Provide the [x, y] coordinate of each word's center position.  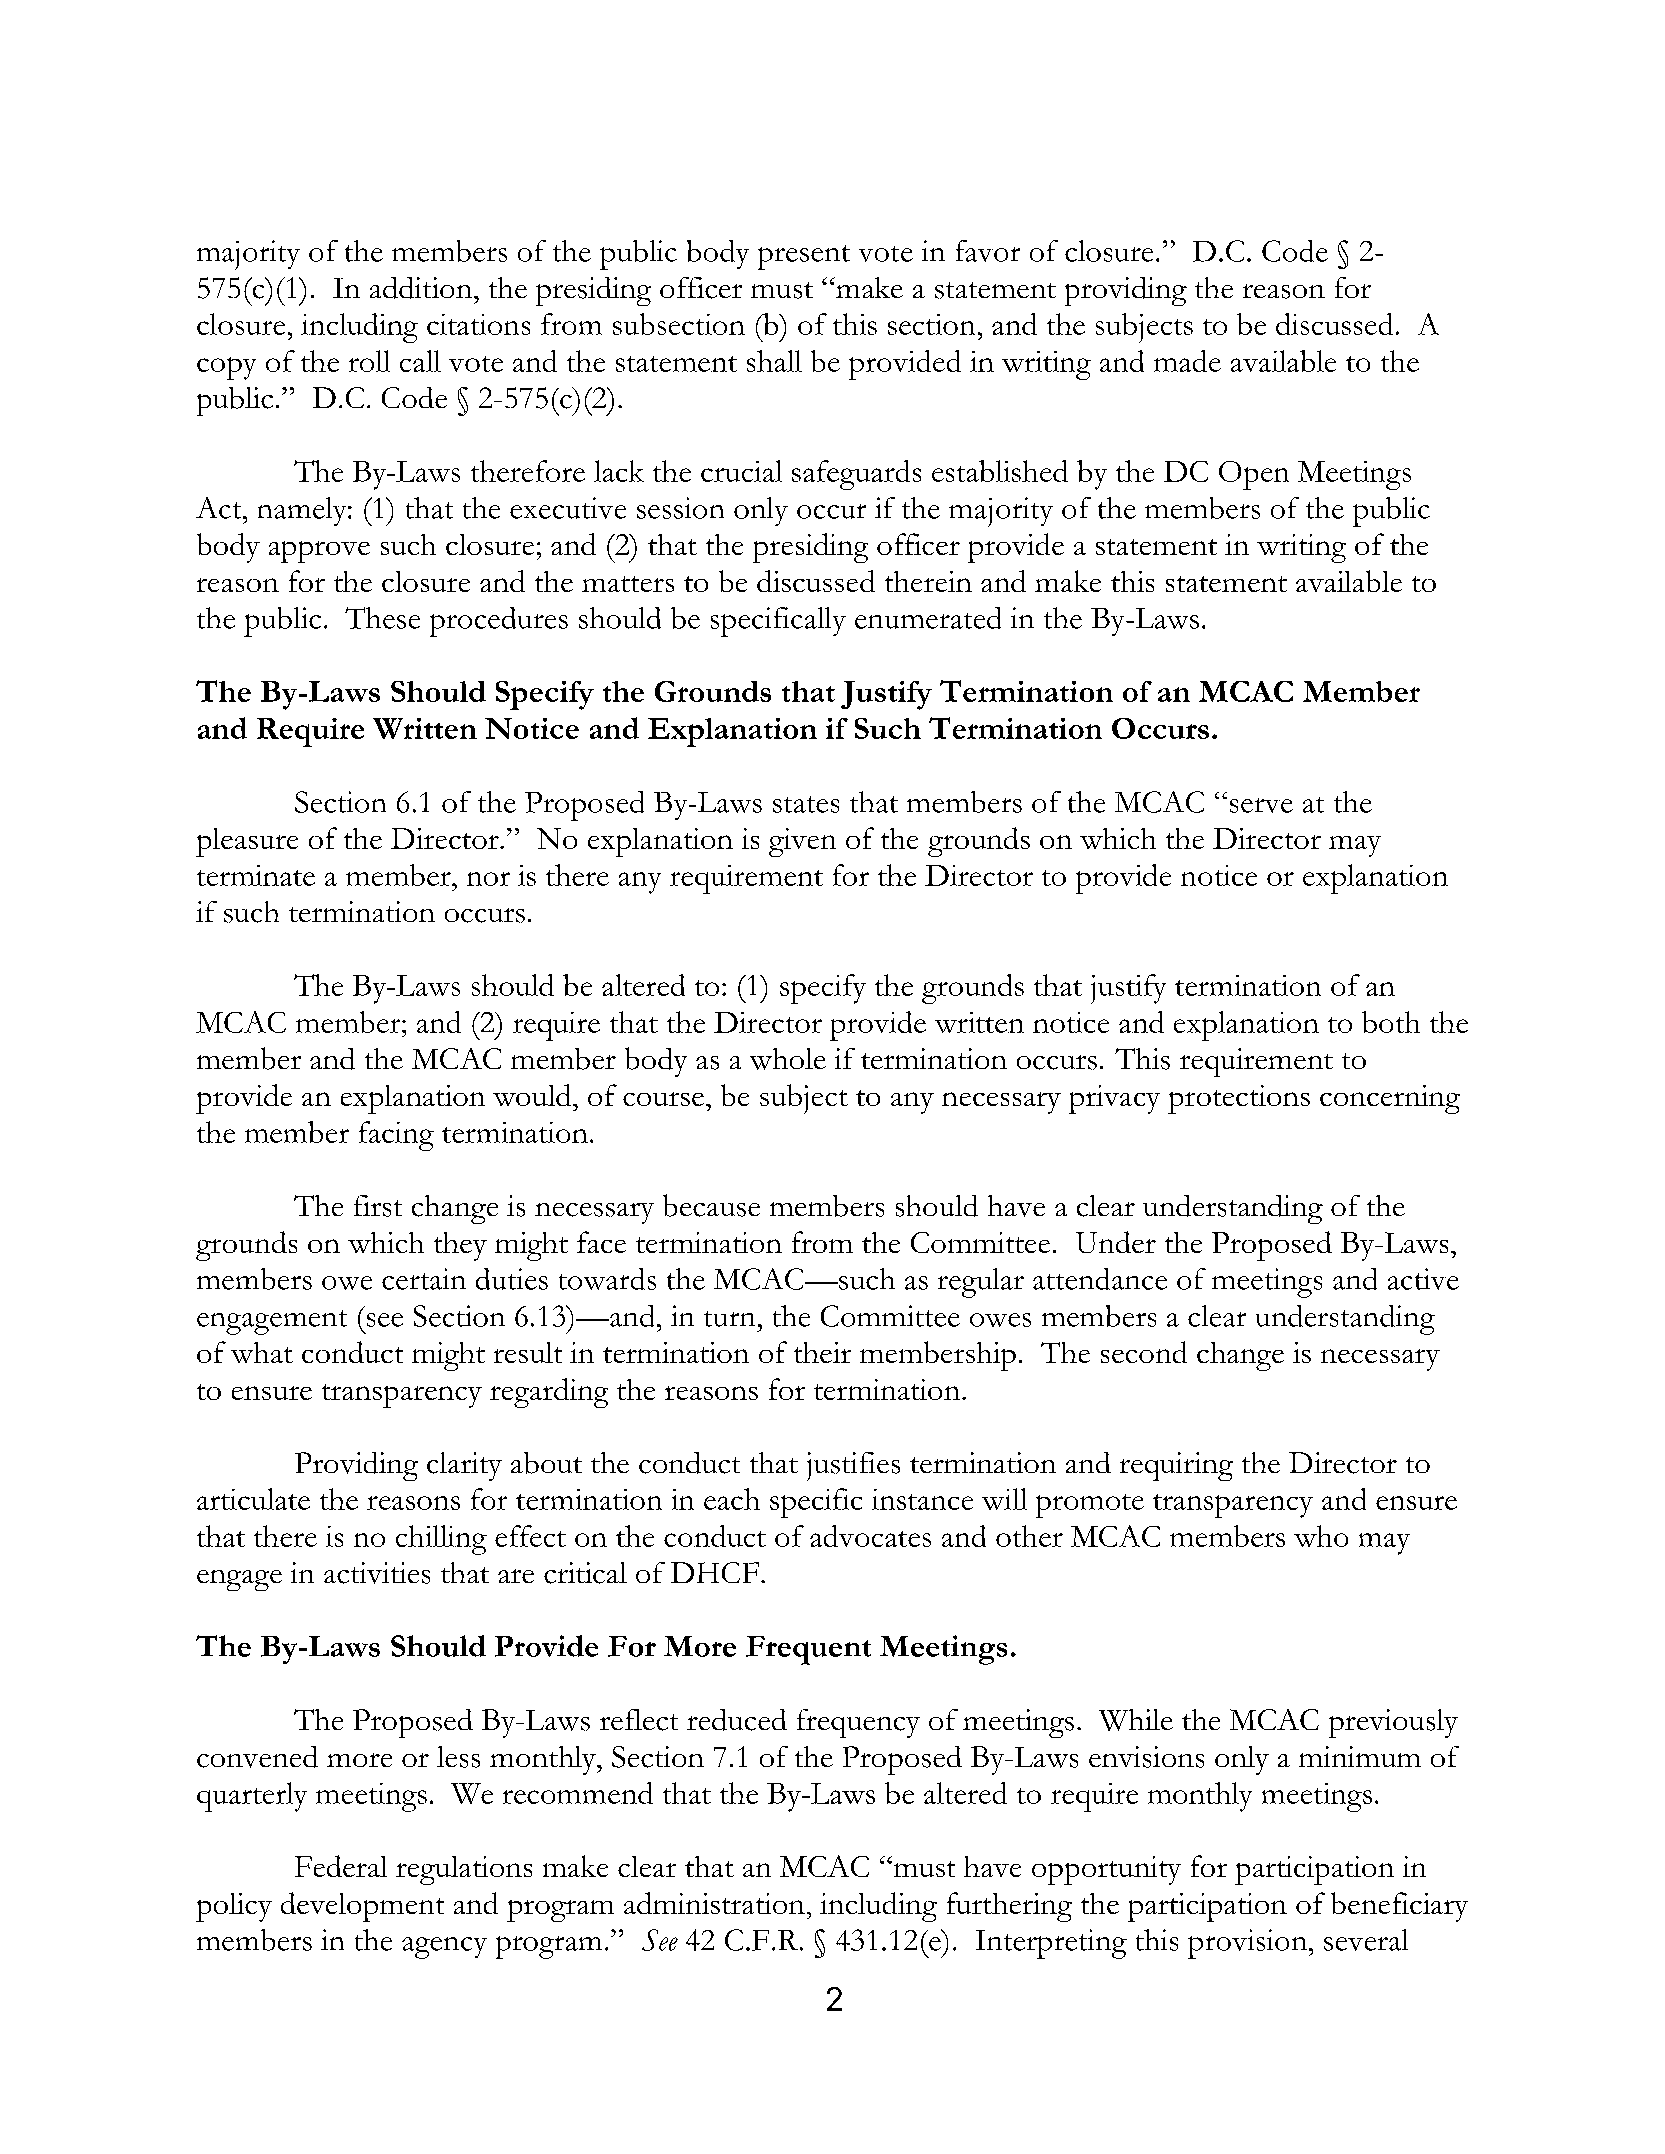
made [1187, 361]
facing [396, 1136]
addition [422, 288]
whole [788, 1059]
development [362, 1907]
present [804, 257]
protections [1239, 1099]
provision [1247, 1944]
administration [714, 1903]
